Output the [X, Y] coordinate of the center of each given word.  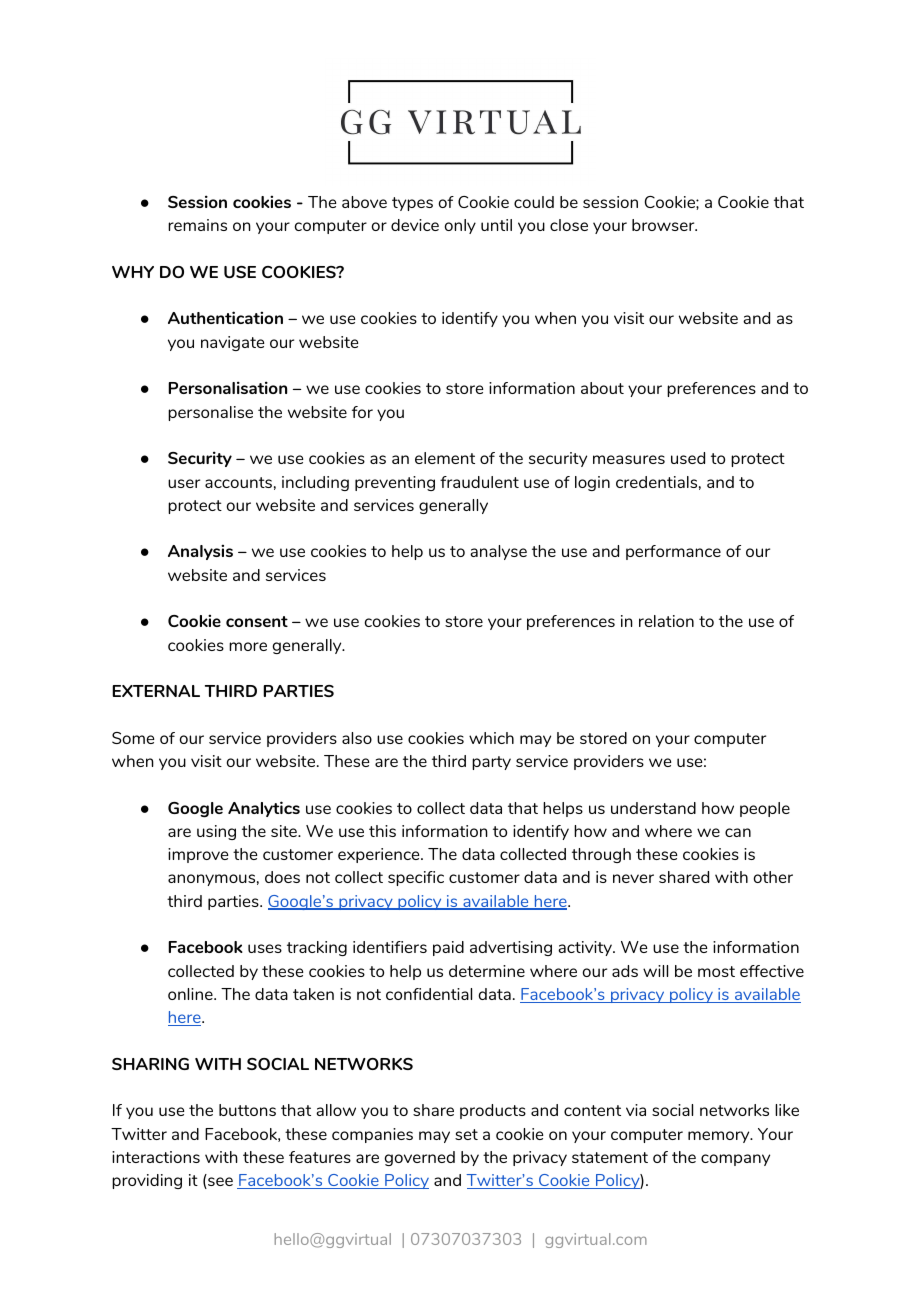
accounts [238, 482]
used [688, 458]
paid [448, 948]
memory [720, 1137]
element [445, 458]
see [219, 1183]
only [460, 226]
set [466, 1134]
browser [664, 225]
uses [265, 948]
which [491, 738]
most [716, 971]
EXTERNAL [156, 691]
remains [197, 225]
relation [666, 621]
